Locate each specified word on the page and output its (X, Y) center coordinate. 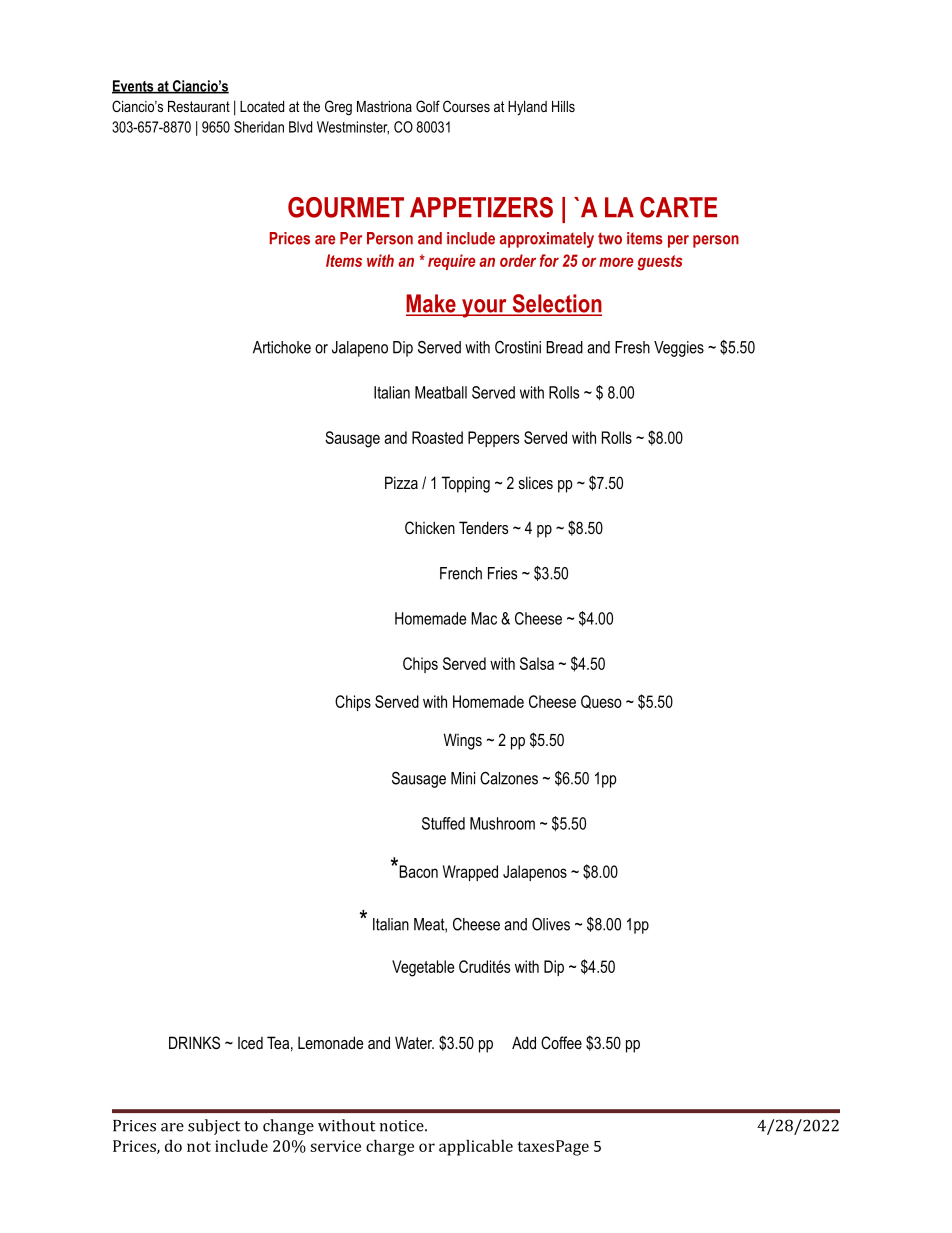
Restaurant (199, 106)
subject (214, 1127)
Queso (601, 702)
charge (390, 1147)
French (461, 573)
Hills (563, 106)
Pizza (401, 482)
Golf (428, 106)
